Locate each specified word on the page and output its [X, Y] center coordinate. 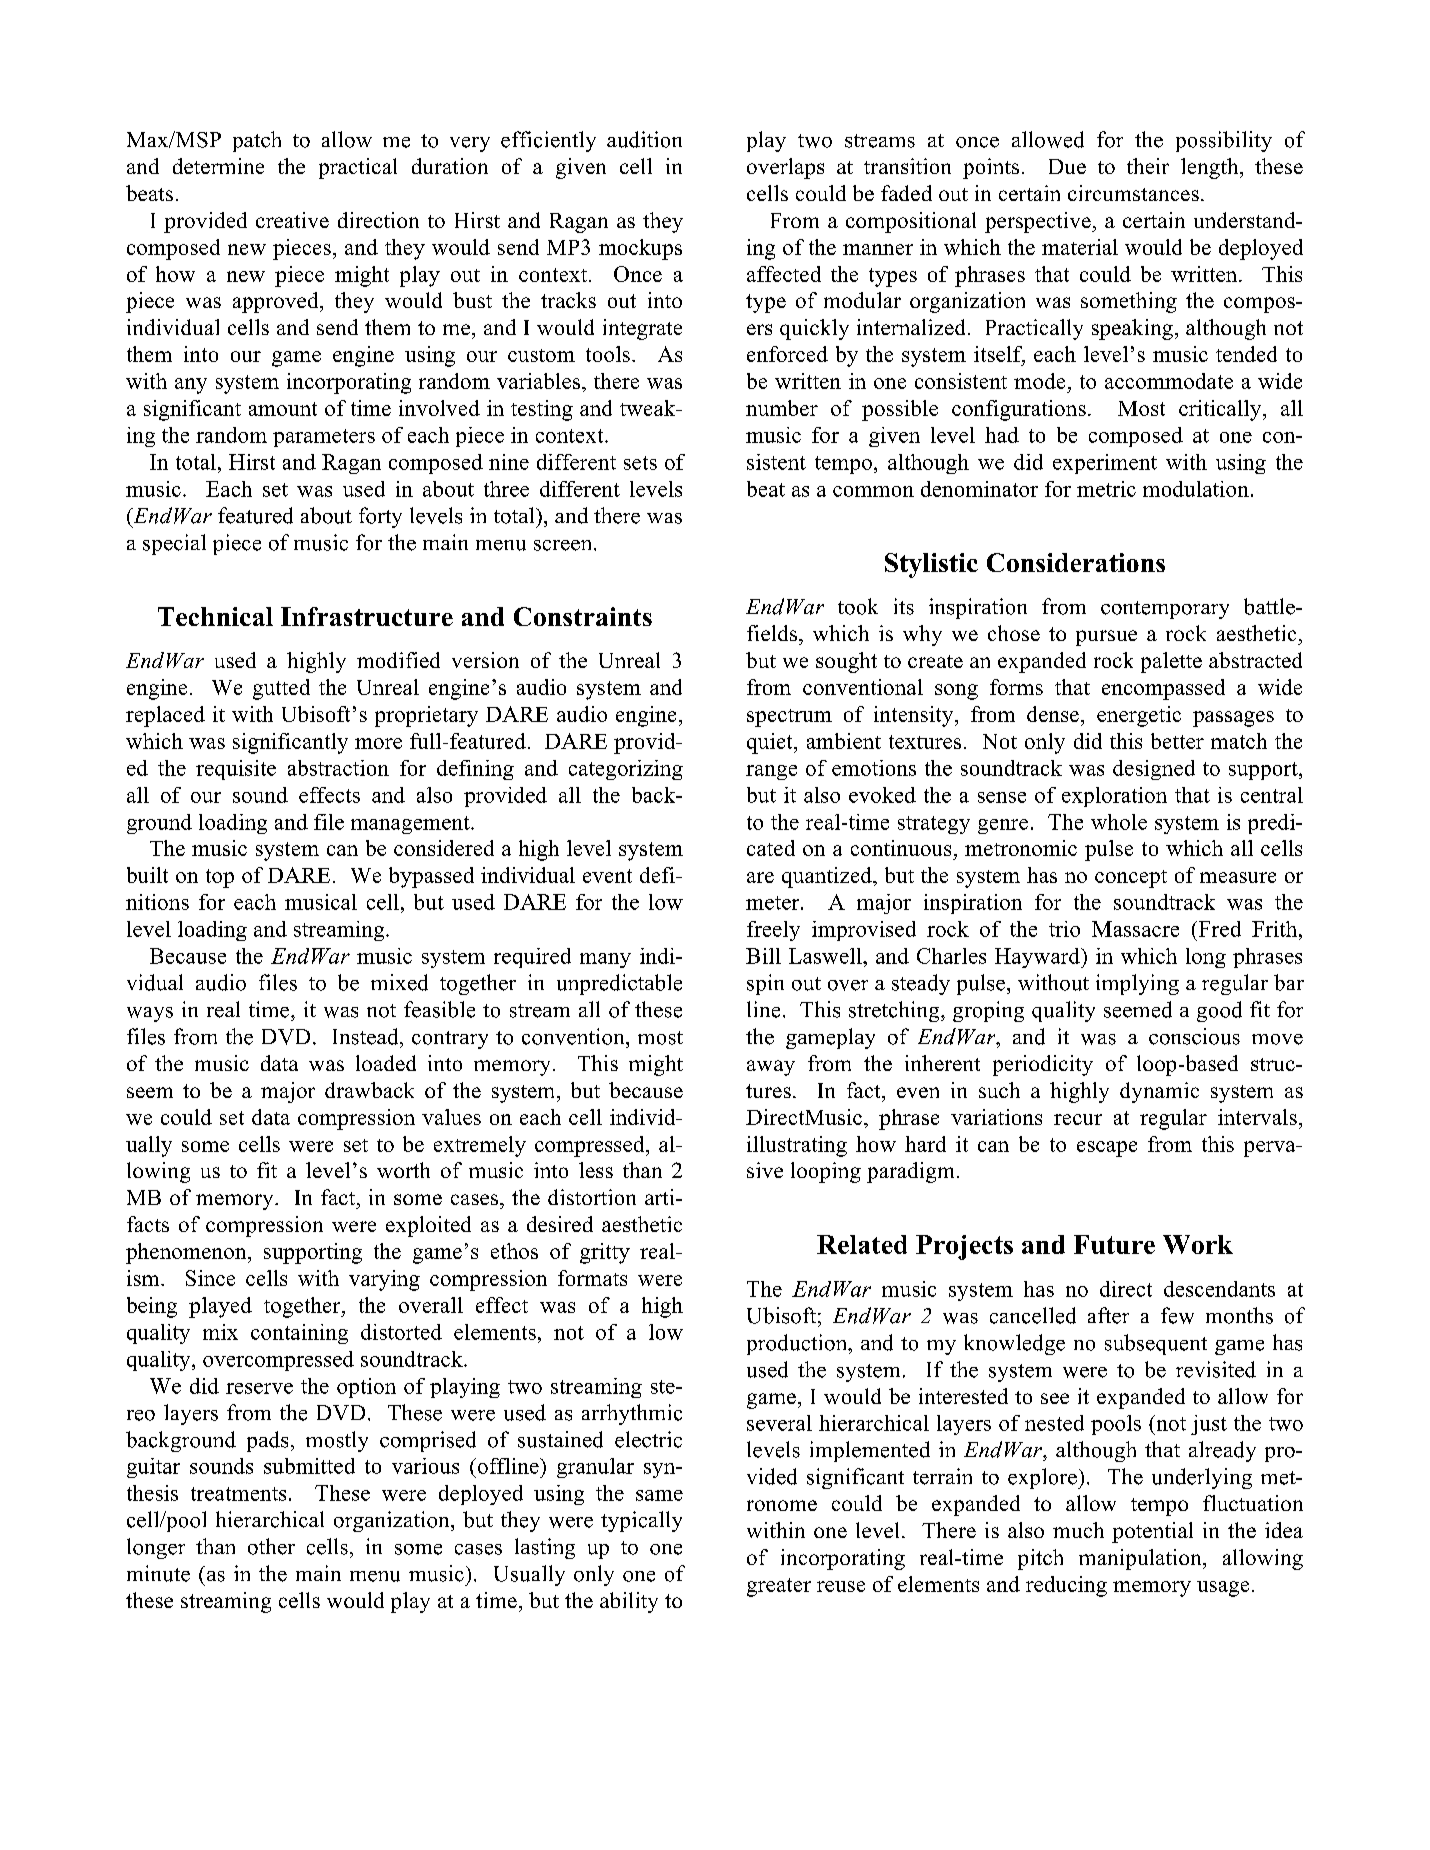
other [271, 1546]
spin [765, 984]
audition [644, 139]
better [1177, 741]
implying [1137, 984]
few [1177, 1315]
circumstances [1133, 193]
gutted [281, 689]
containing [299, 1334]
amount [283, 409]
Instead [367, 1036]
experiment [1105, 464]
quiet [771, 743]
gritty [605, 1253]
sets [640, 463]
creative [292, 220]
